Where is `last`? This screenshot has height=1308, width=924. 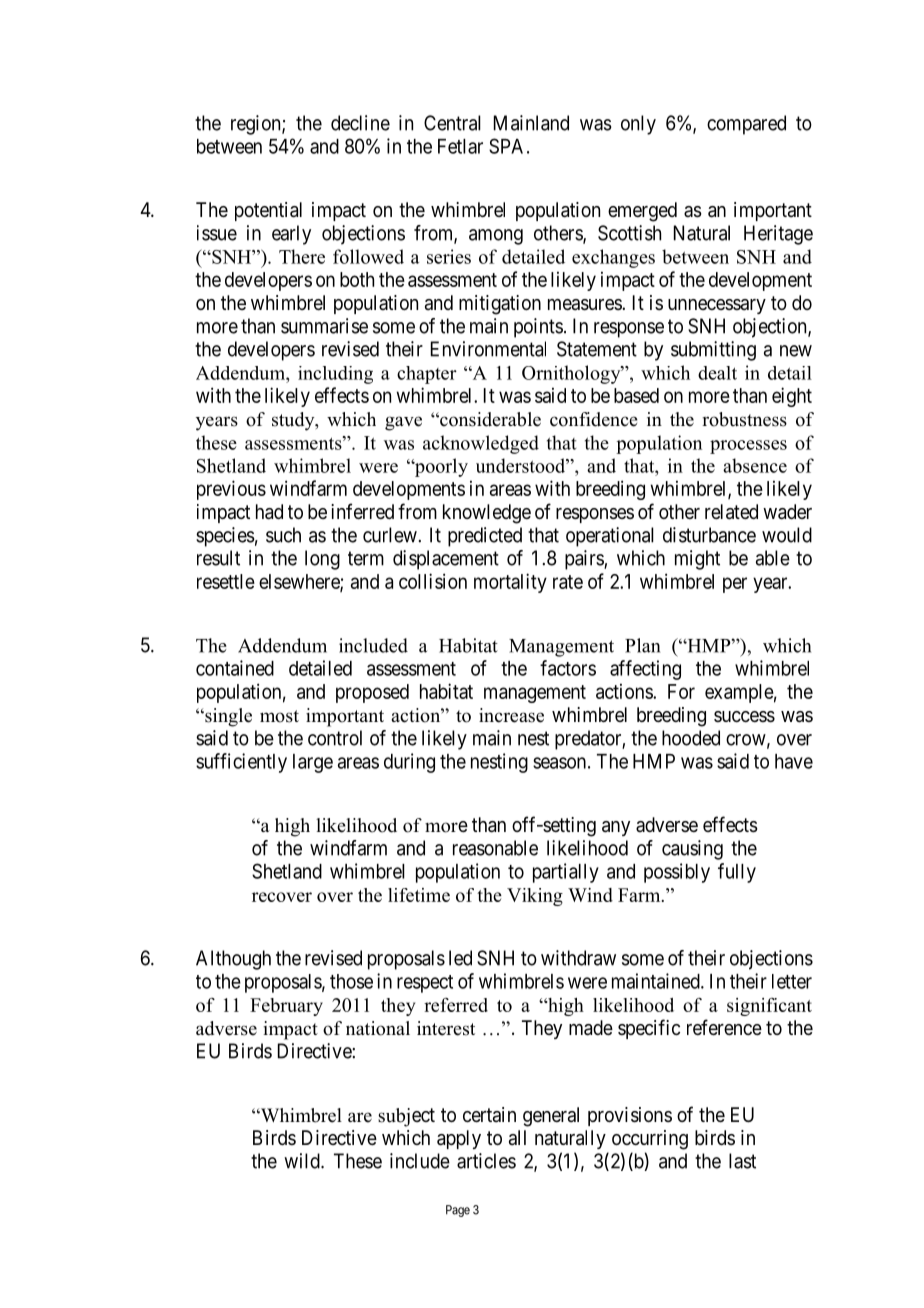 last is located at coordinates (742, 1161).
